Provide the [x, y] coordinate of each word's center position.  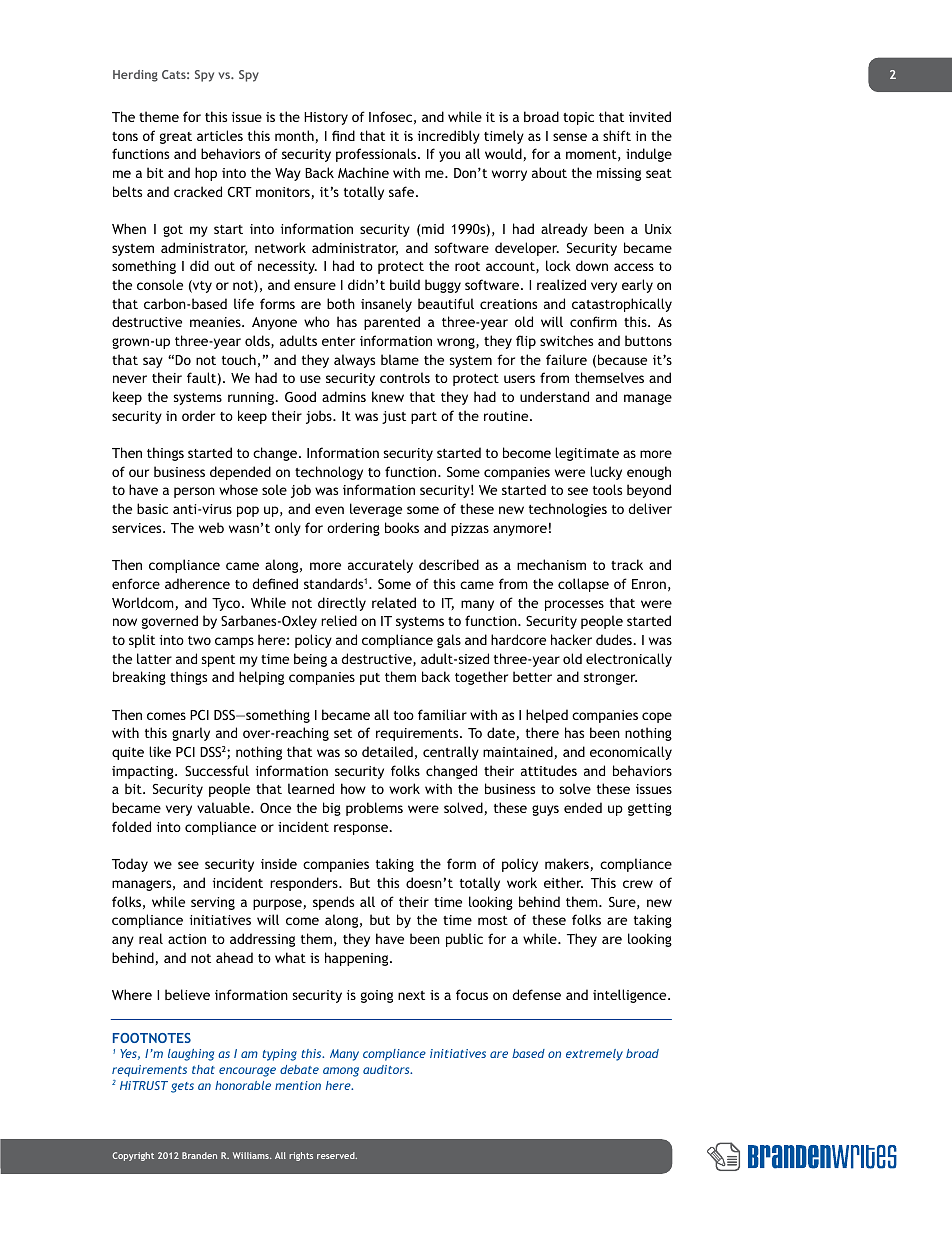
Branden [199, 1155]
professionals [377, 155]
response [362, 829]
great [176, 138]
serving [213, 903]
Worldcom [143, 602]
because [622, 359]
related [394, 602]
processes [574, 605]
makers [567, 863]
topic [578, 118]
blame [400, 359]
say [153, 362]
